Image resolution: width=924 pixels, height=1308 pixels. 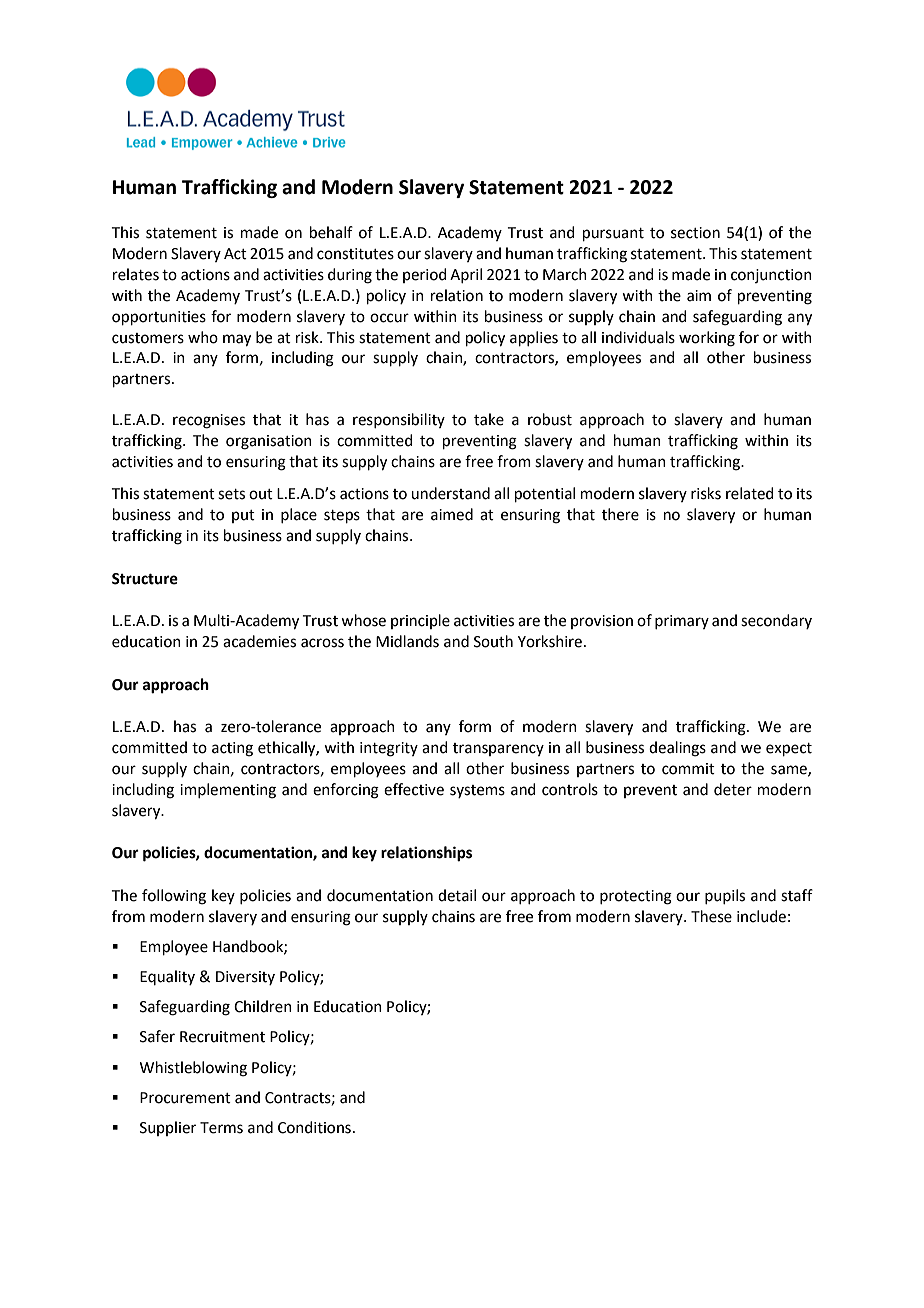 What do you see at coordinates (711, 916) in the screenshot?
I see `These` at bounding box center [711, 916].
